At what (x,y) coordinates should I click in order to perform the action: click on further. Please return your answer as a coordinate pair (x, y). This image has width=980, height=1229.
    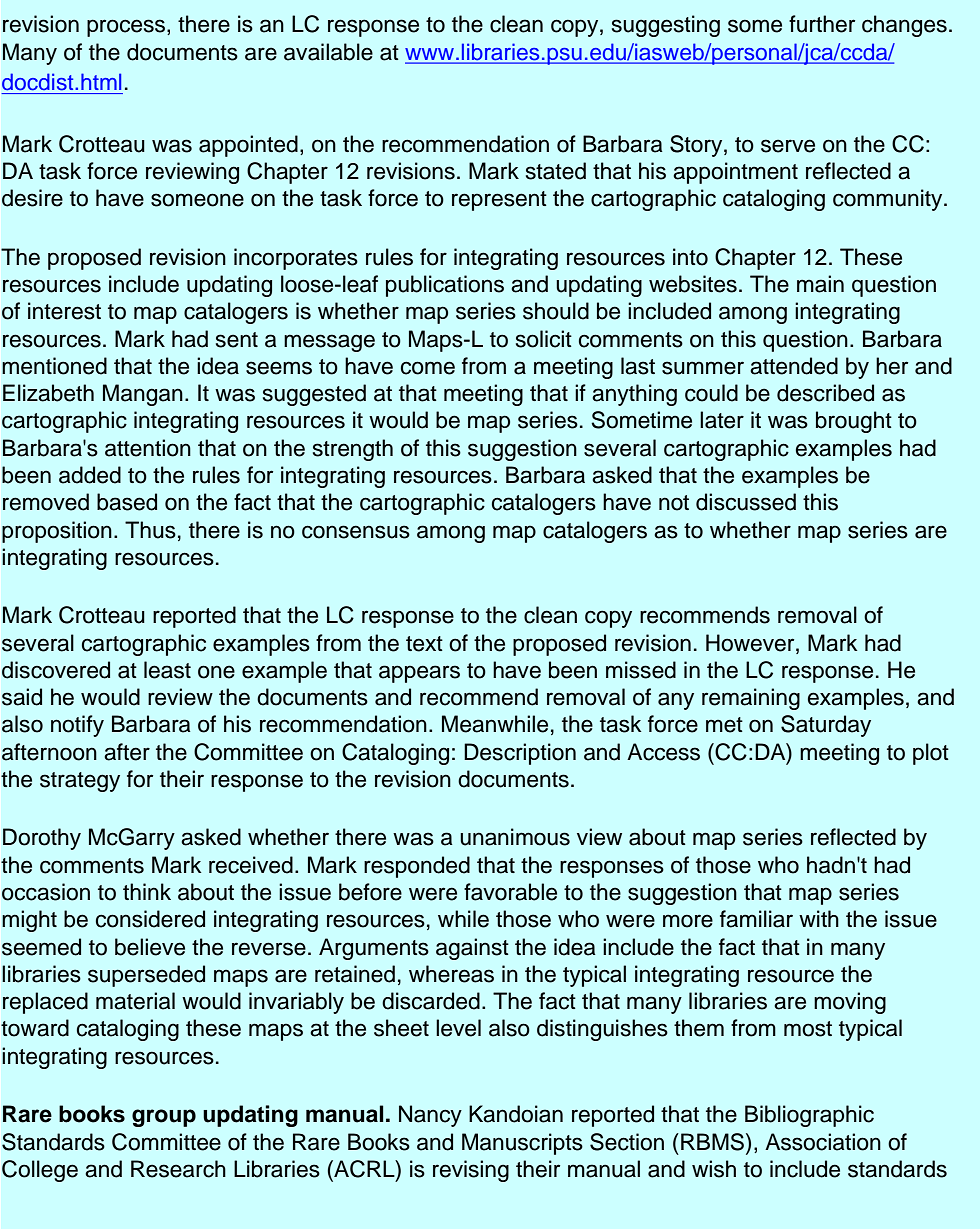
    Looking at the image, I should click on (822, 24).
